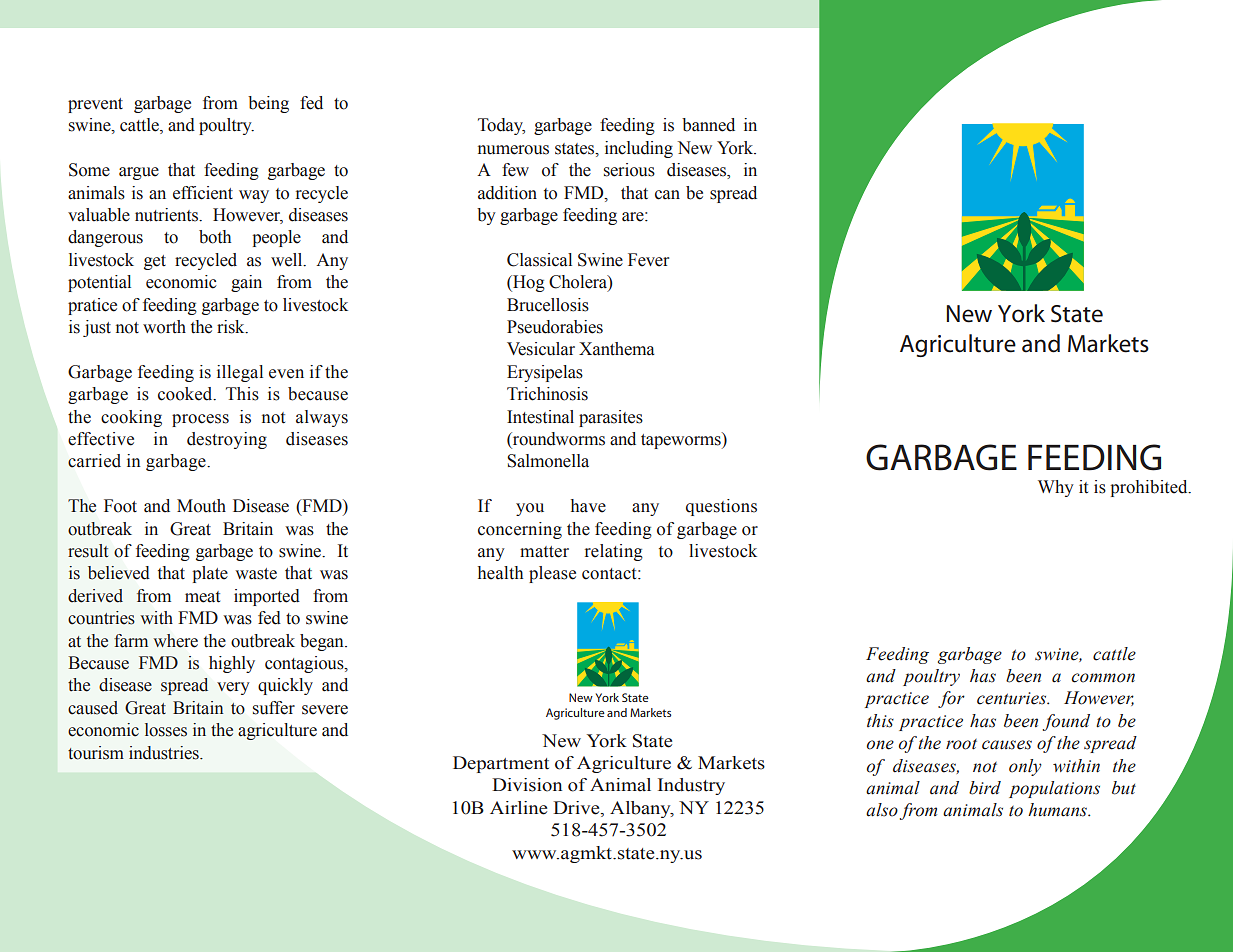 The height and width of the document is (952, 1233). What do you see at coordinates (708, 125) in the document?
I see `banned` at bounding box center [708, 125].
